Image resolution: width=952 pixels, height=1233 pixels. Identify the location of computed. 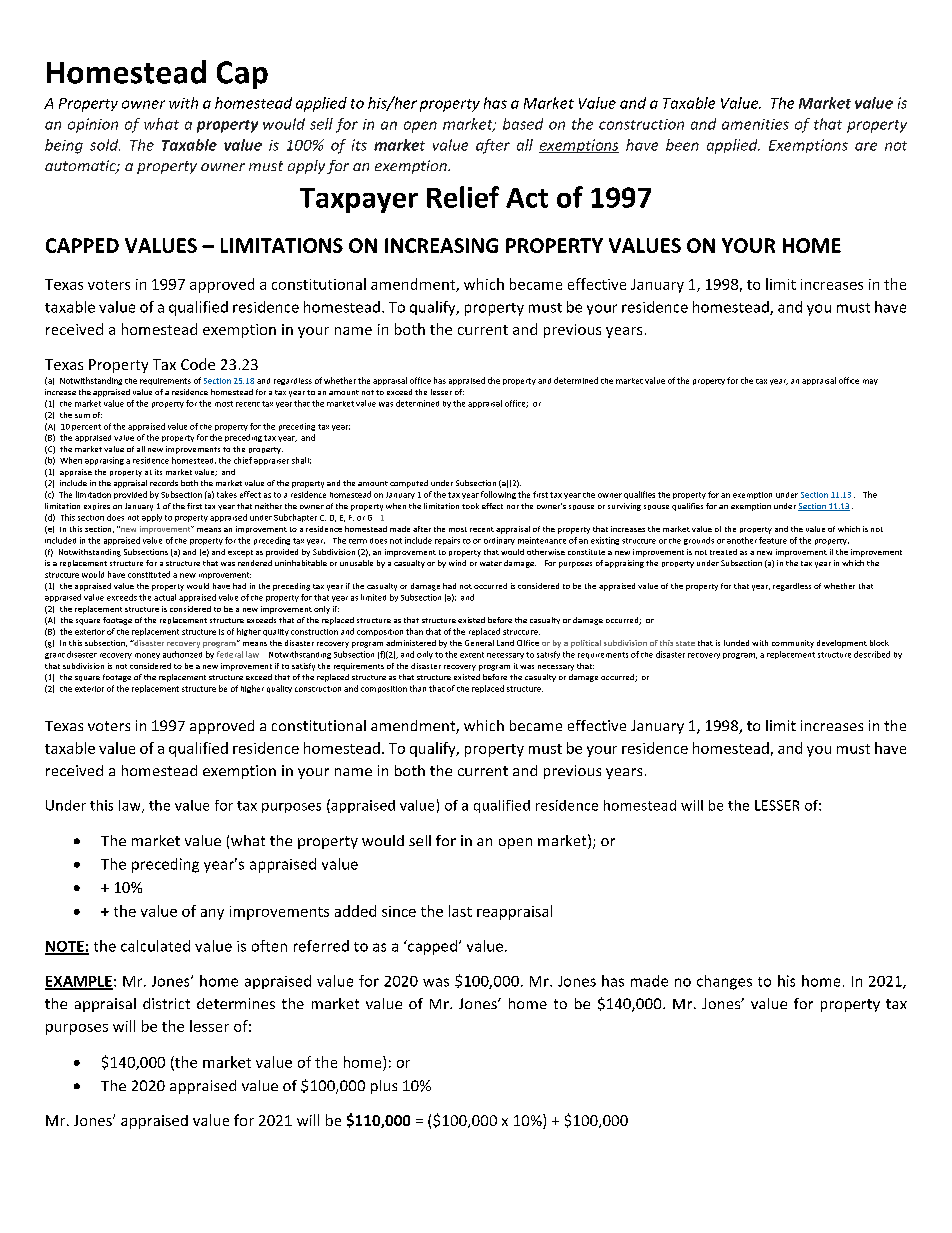
(409, 484).
